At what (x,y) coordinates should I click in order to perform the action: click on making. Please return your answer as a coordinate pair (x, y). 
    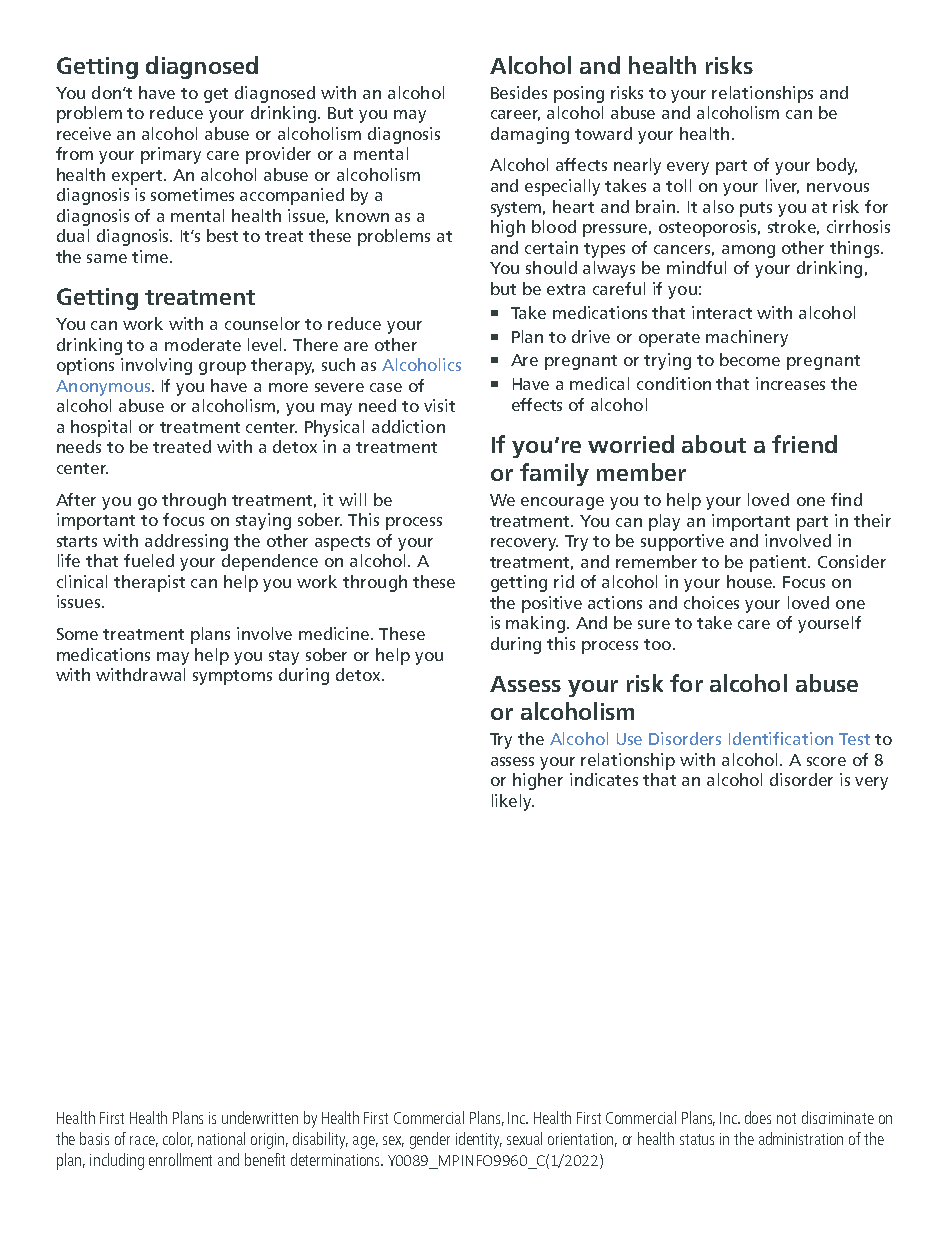
    Looking at the image, I should click on (535, 624).
